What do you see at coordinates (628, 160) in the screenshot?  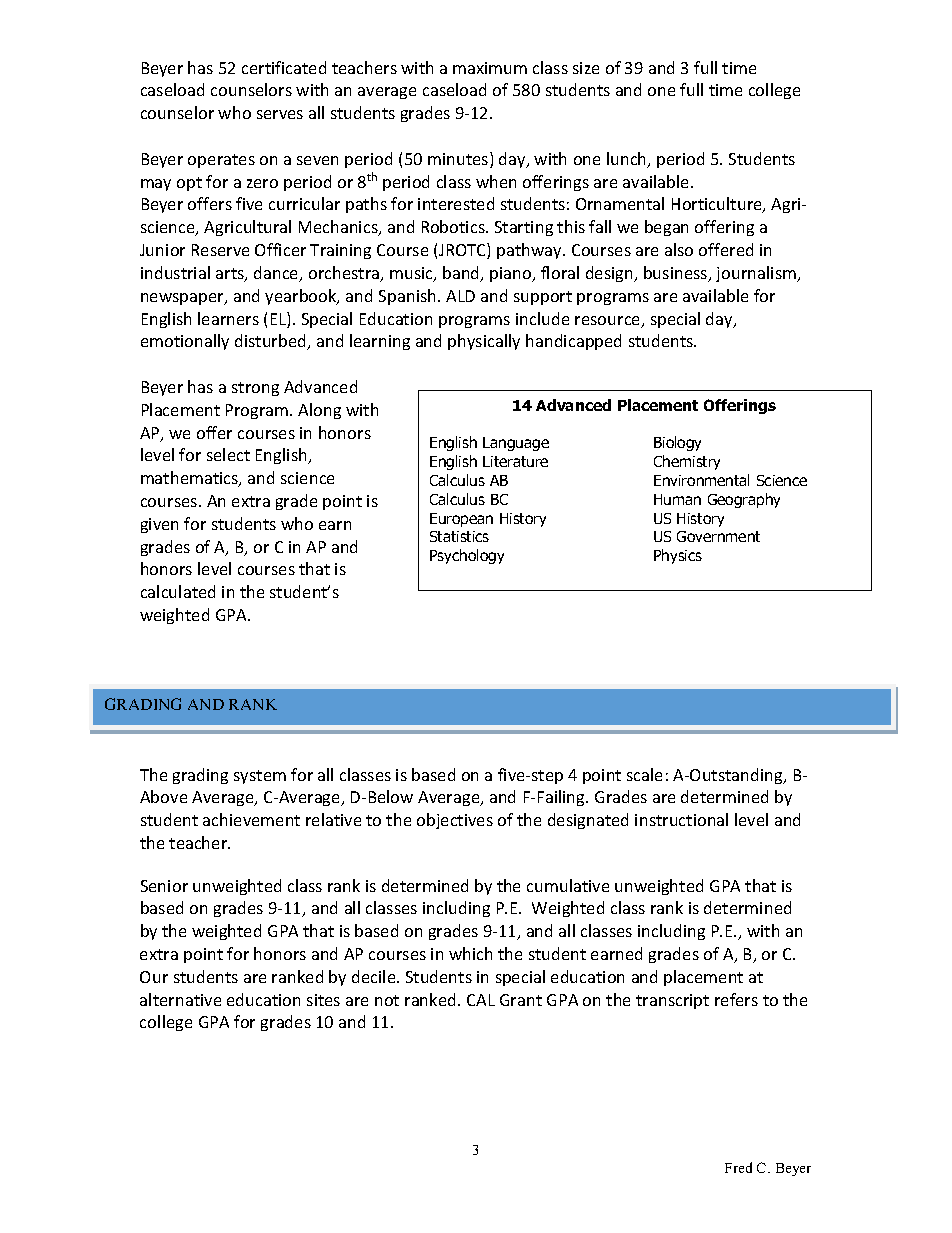 I see `lunch` at bounding box center [628, 160].
